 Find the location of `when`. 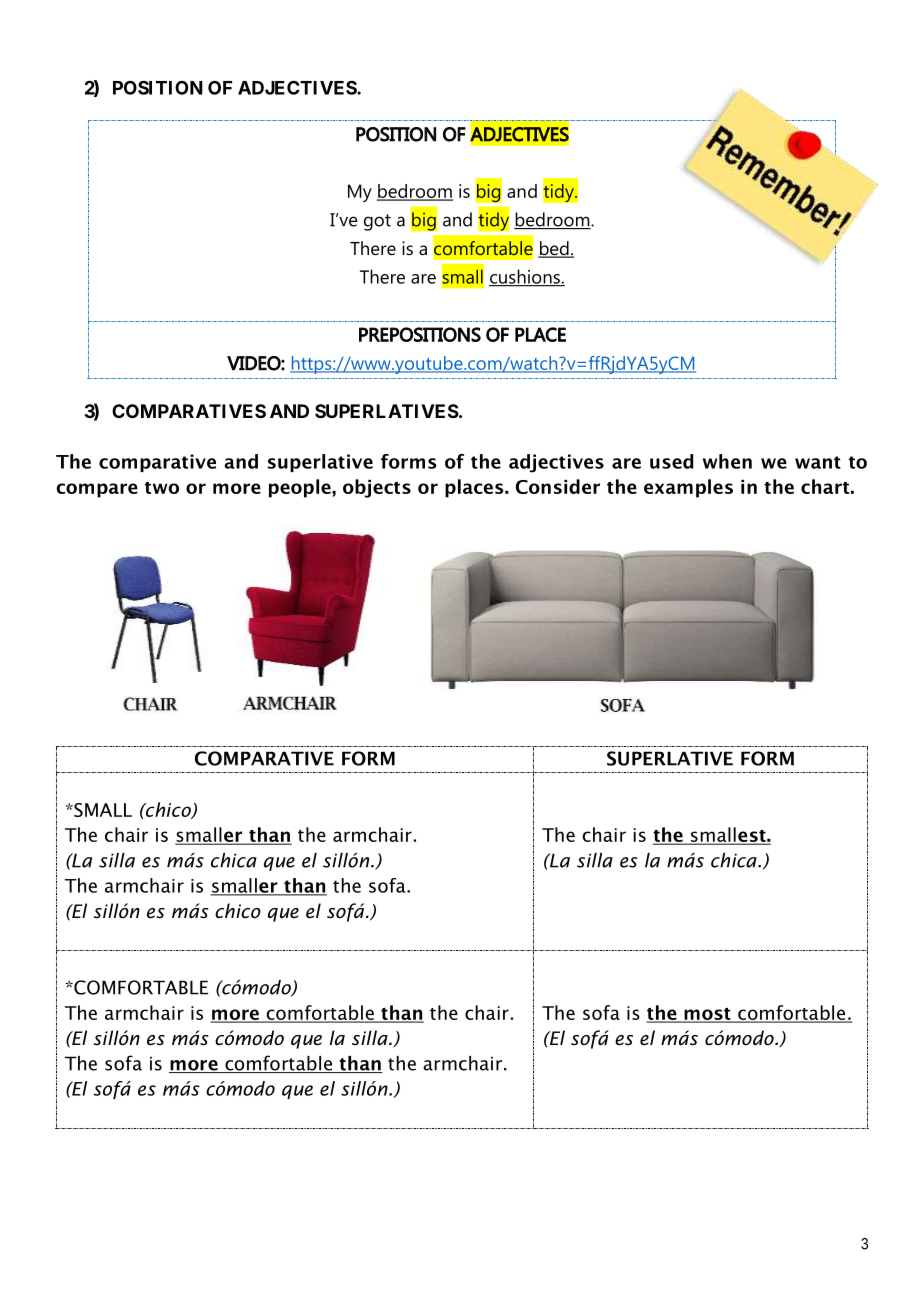

when is located at coordinates (727, 461).
